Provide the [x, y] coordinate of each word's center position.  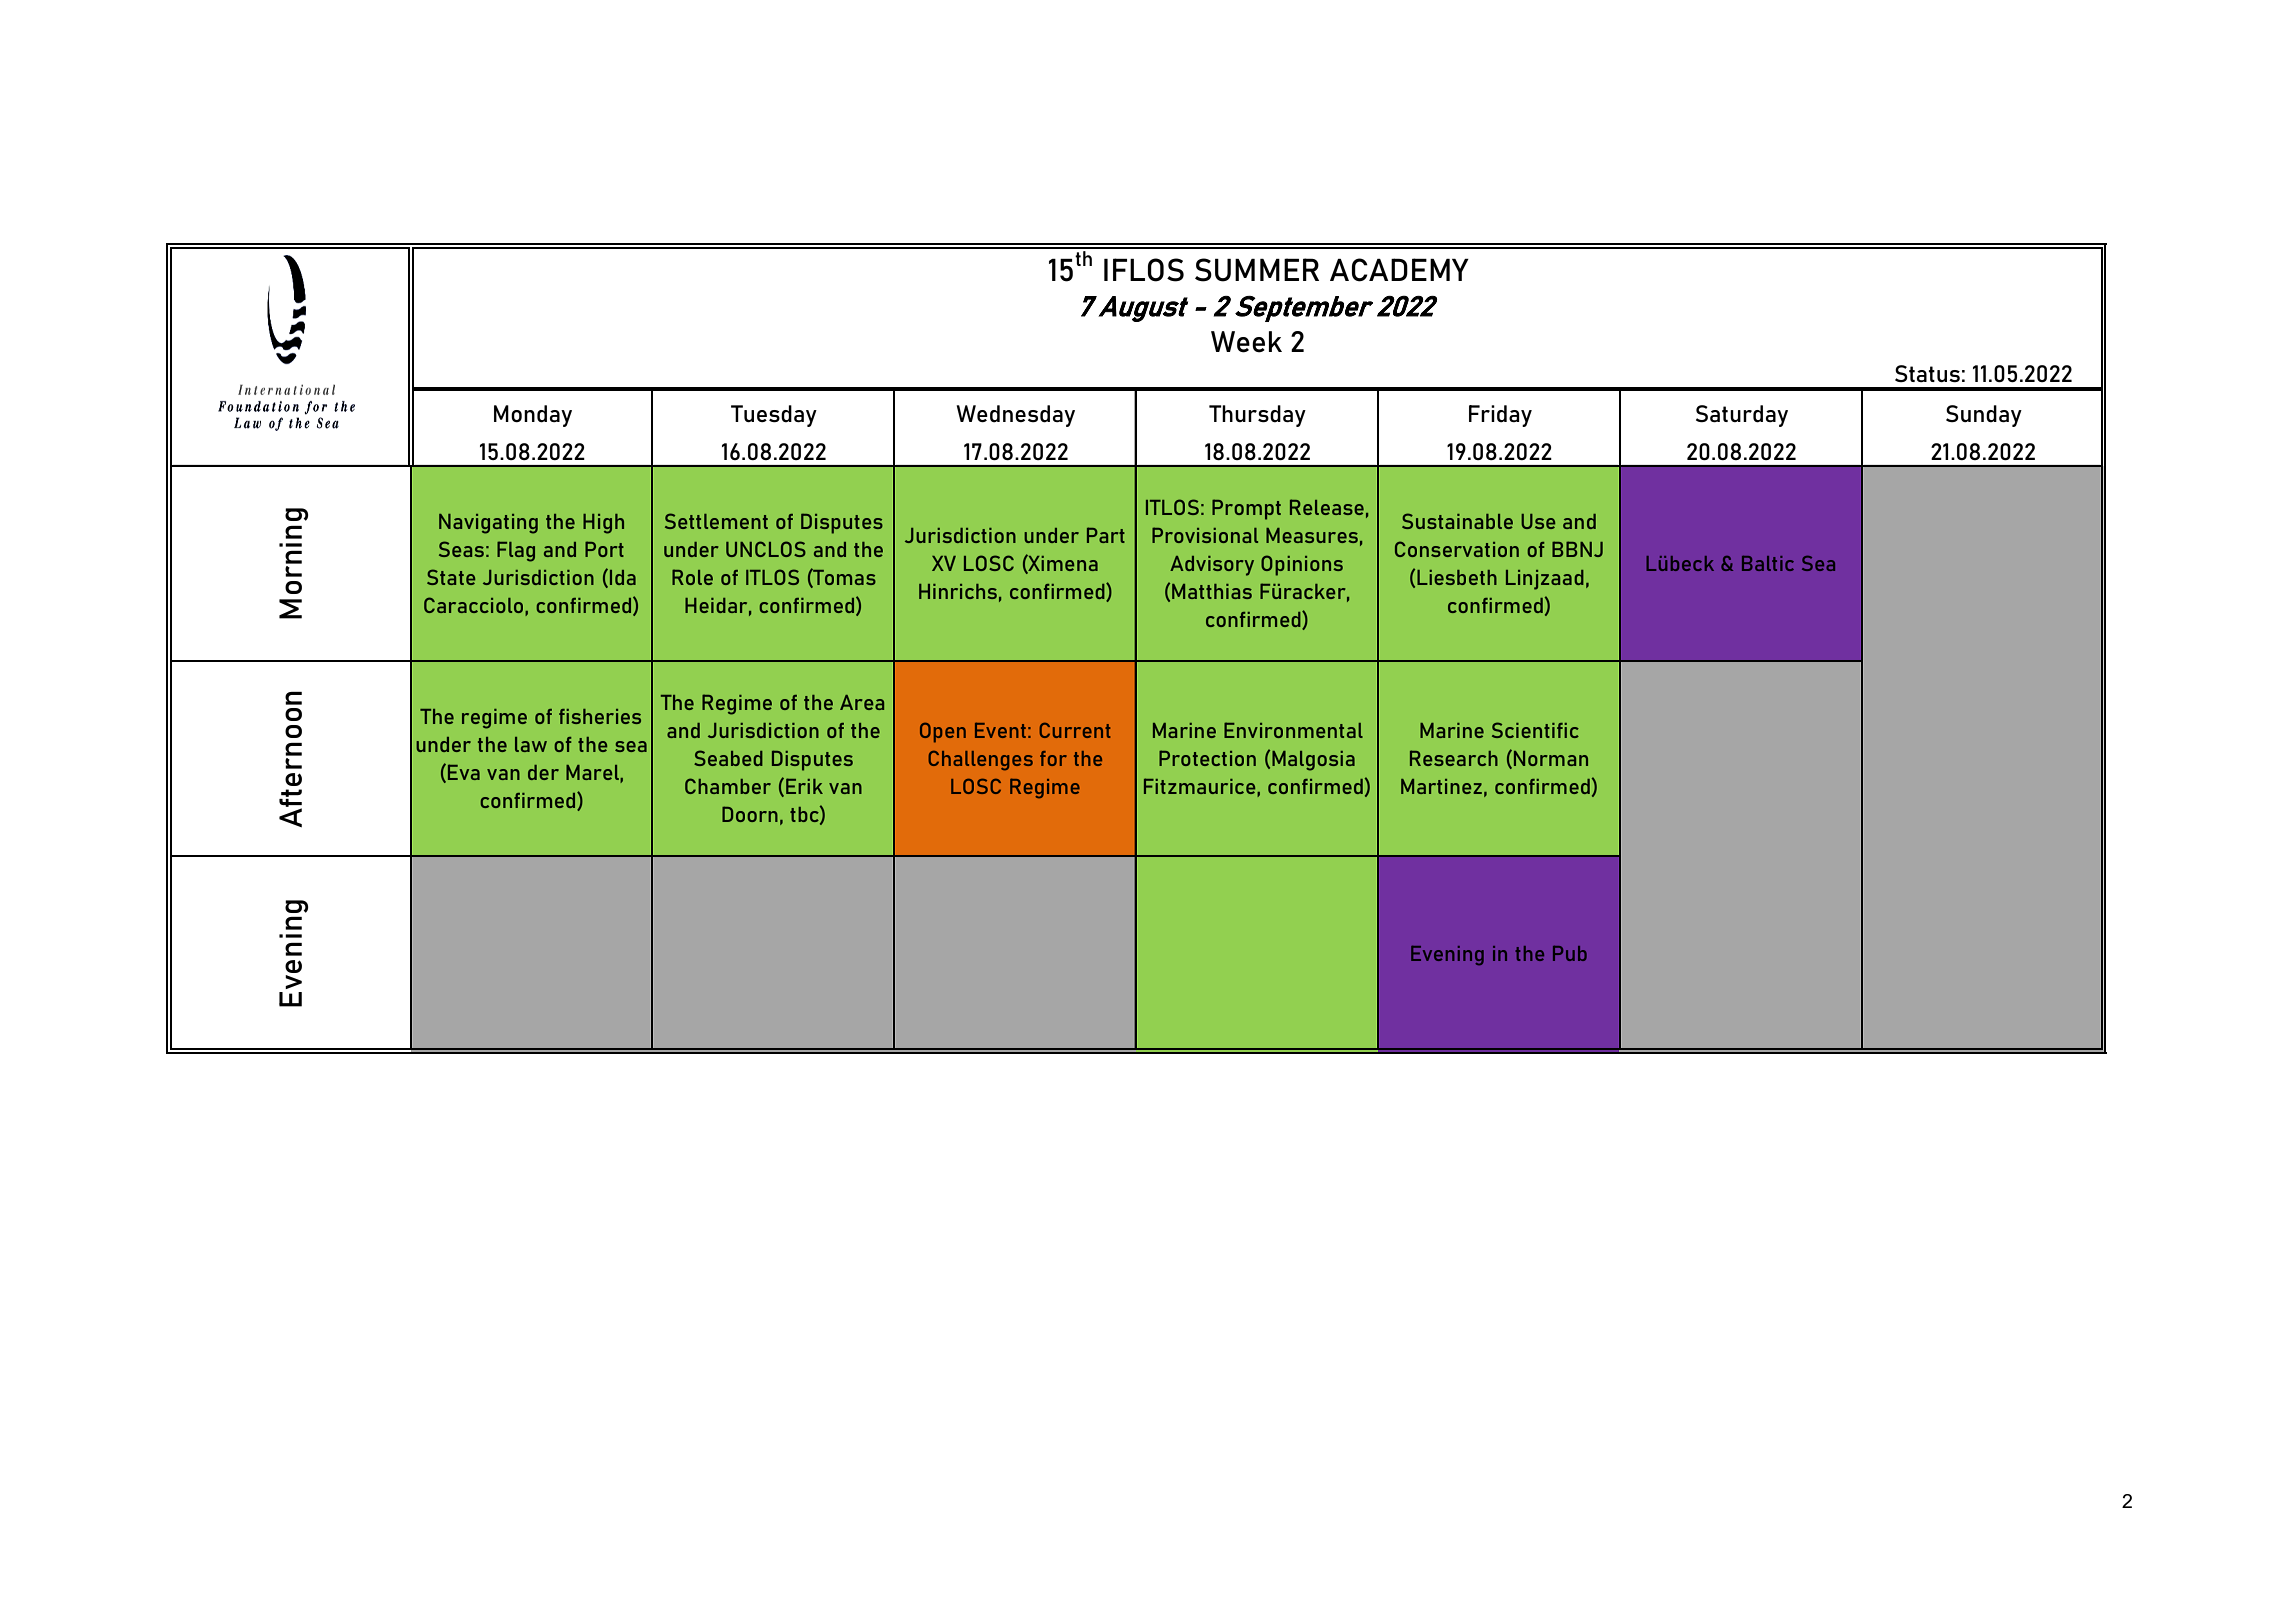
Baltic [1768, 563]
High [603, 524]
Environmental [1293, 730]
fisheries [600, 716]
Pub [1570, 953]
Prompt [1246, 509]
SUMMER [1257, 270]
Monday [533, 416]
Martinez [1441, 786]
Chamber [728, 786]
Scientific [1535, 730]
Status [1927, 373]
